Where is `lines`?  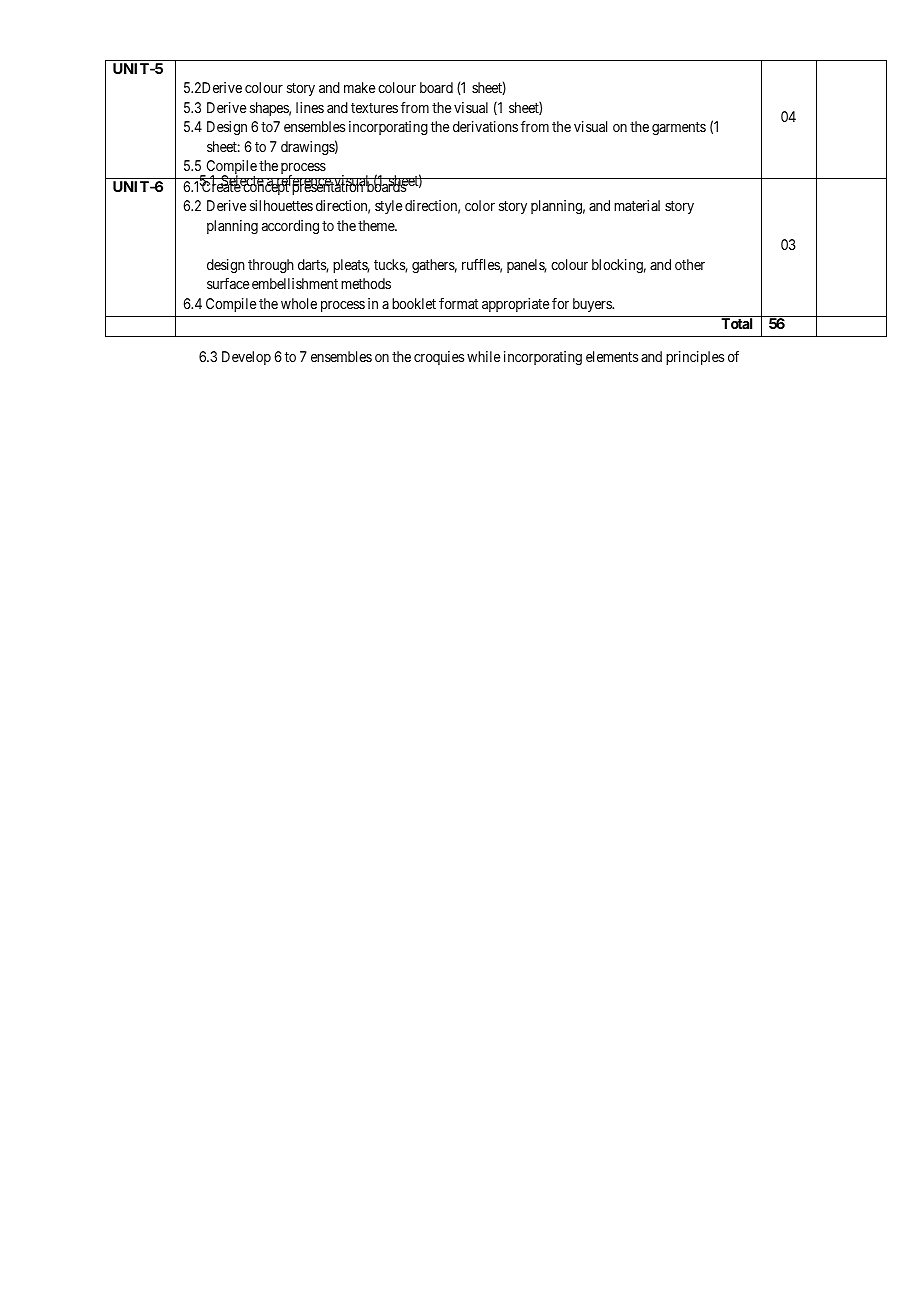
lines is located at coordinates (310, 107).
